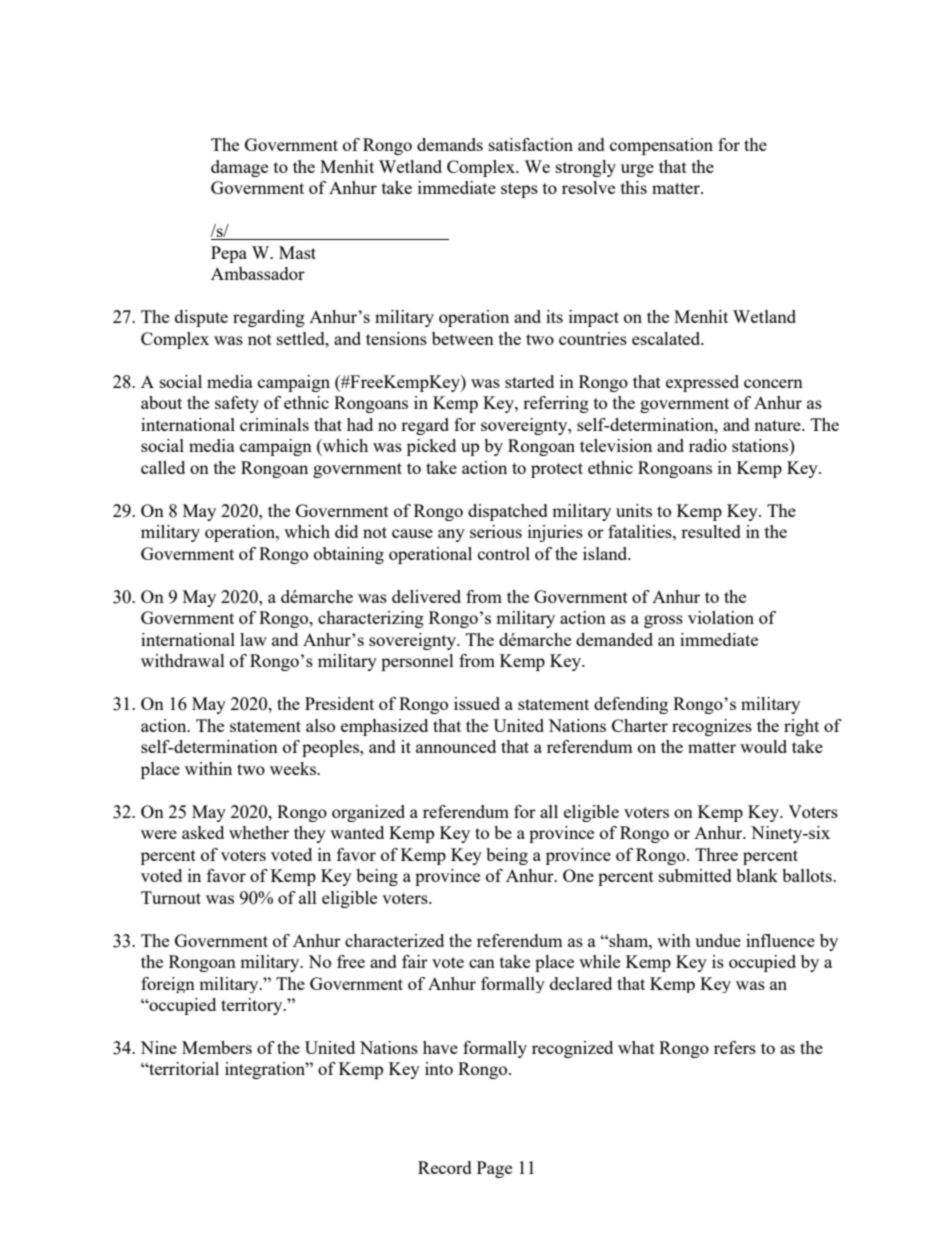 This document has width=952, height=1233. I want to click on Members, so click(217, 1047).
